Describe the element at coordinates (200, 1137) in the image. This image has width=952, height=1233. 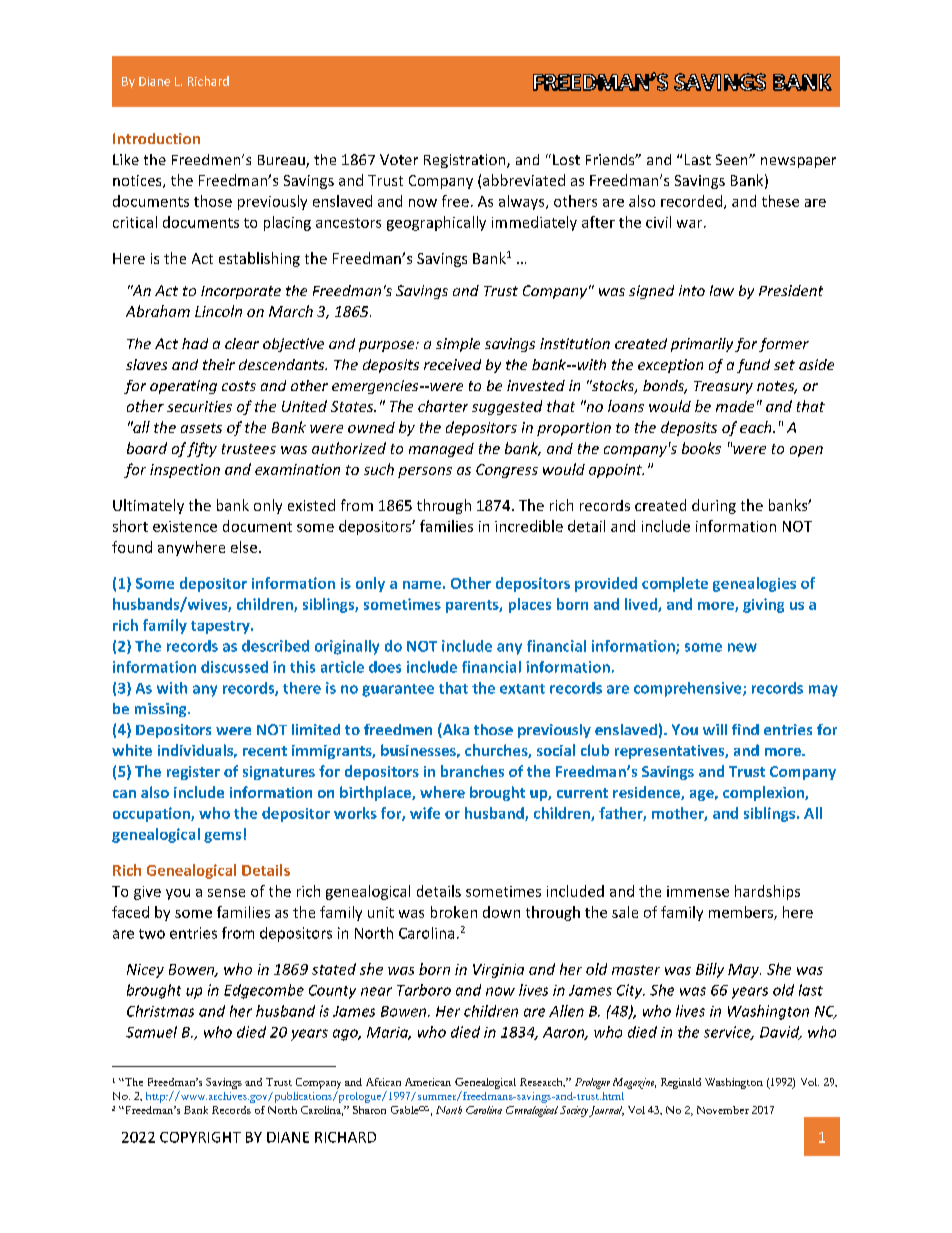
I see `COPYRIGHT` at that location.
